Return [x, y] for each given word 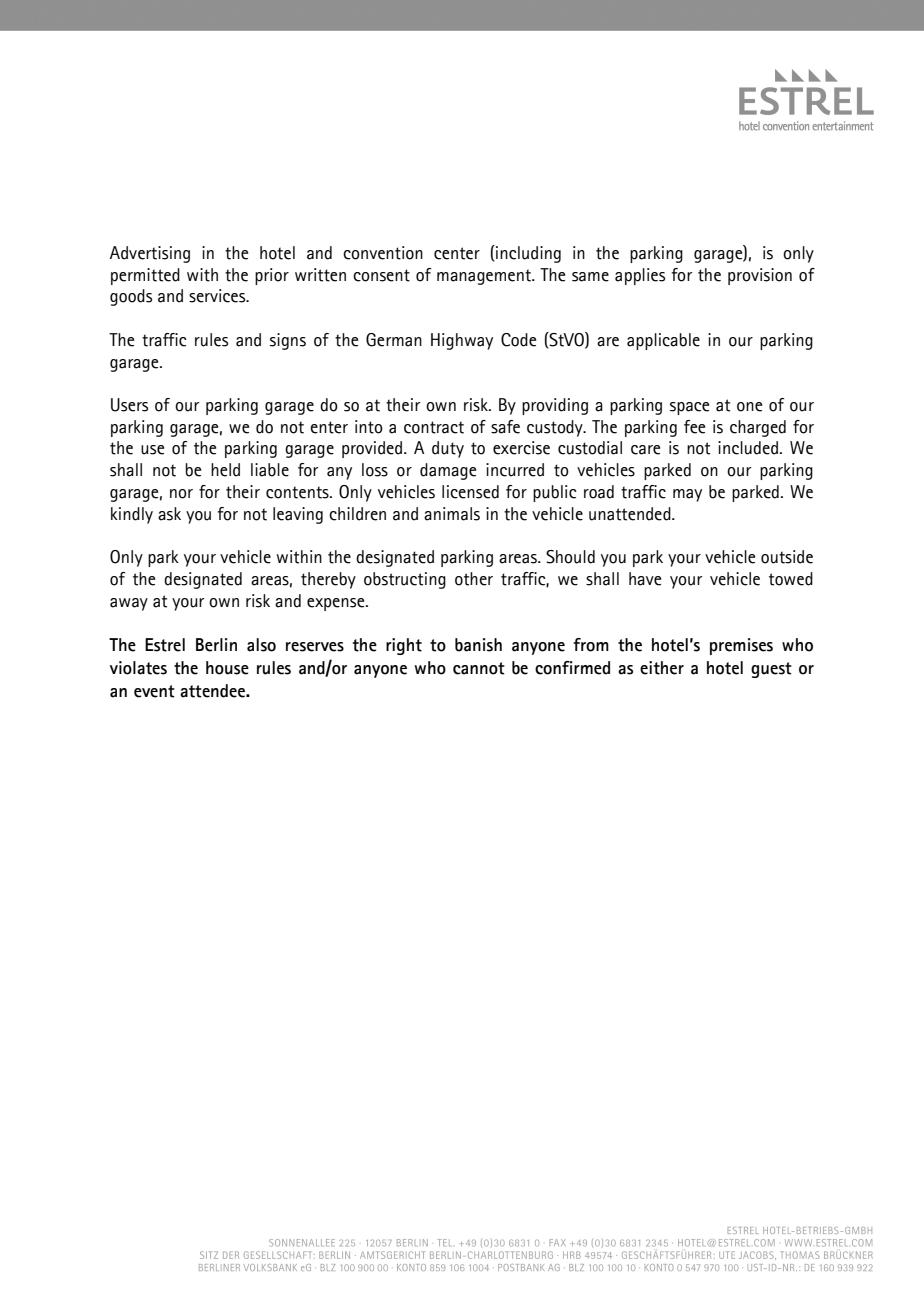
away [129, 604]
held [225, 470]
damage [448, 471]
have [645, 579]
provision [760, 276]
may [687, 495]
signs [288, 341]
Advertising [150, 254]
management [485, 277]
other [474, 579]
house [227, 668]
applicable [663, 341]
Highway [462, 341]
